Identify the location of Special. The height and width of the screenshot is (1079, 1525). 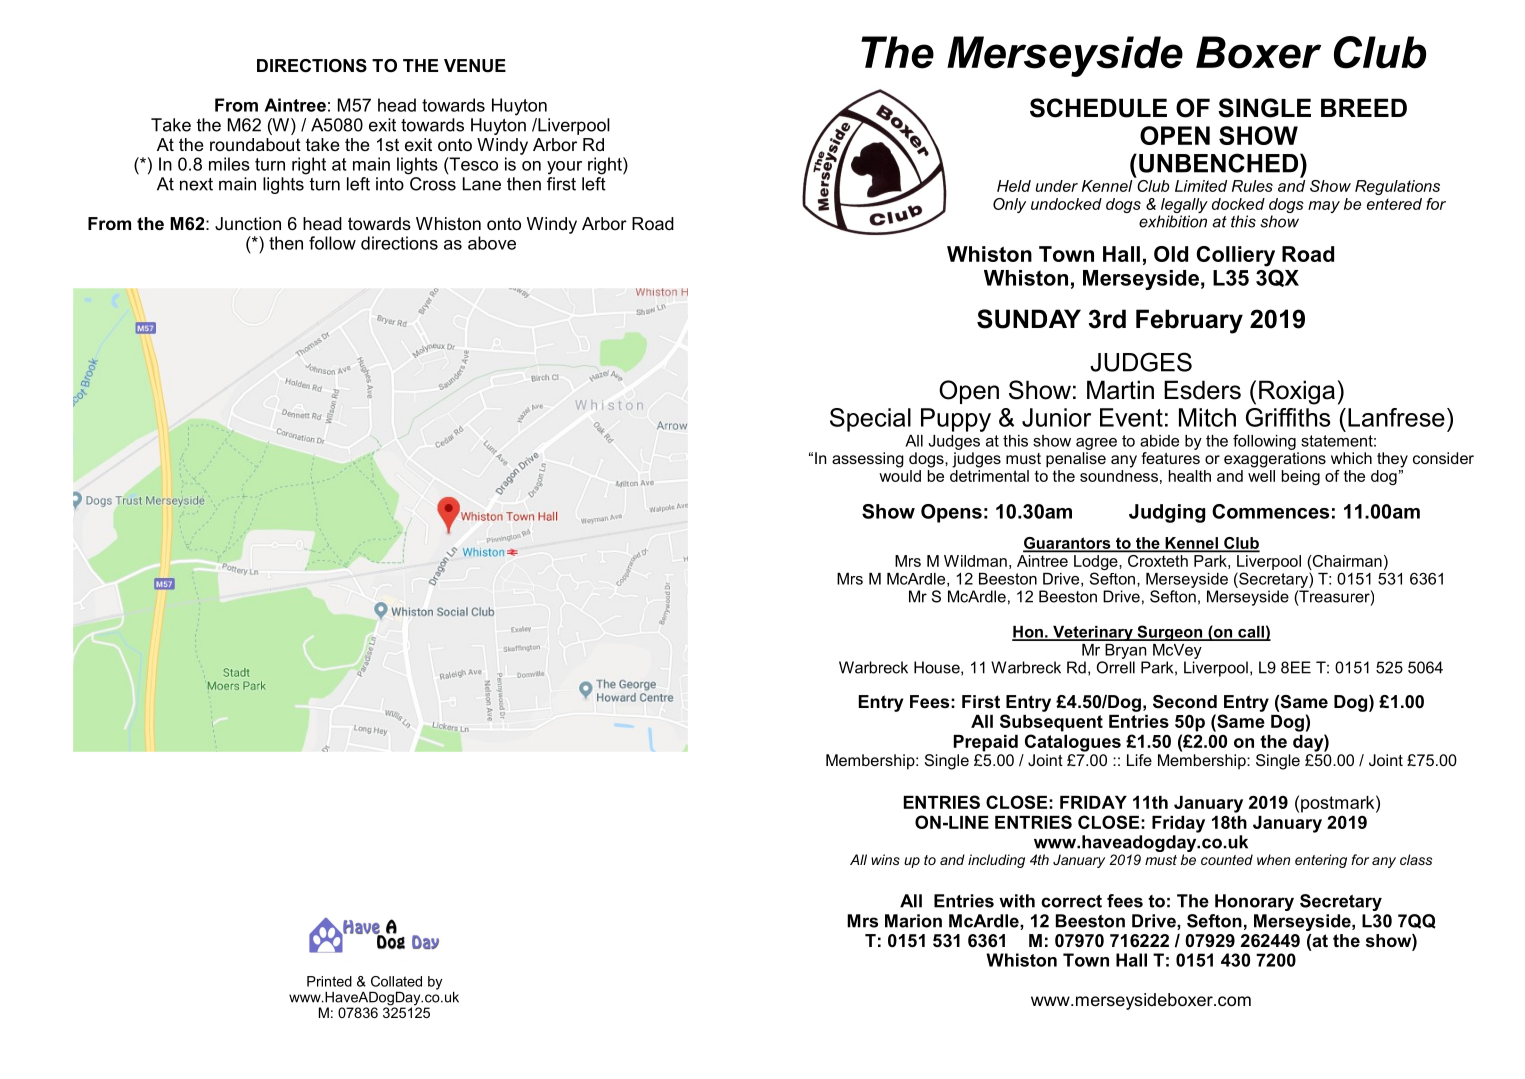
(870, 420).
